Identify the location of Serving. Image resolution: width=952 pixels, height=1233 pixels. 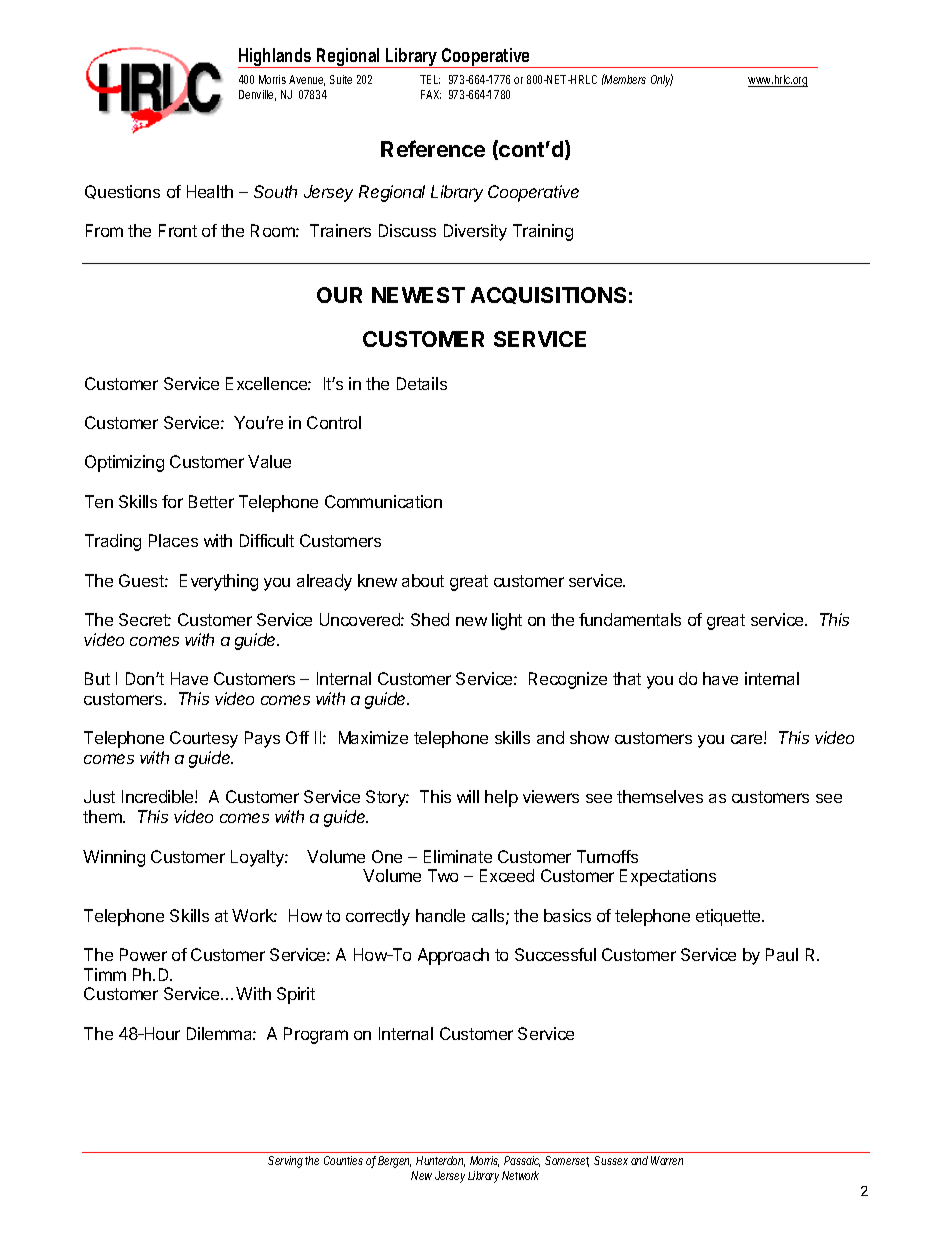
(285, 1162).
